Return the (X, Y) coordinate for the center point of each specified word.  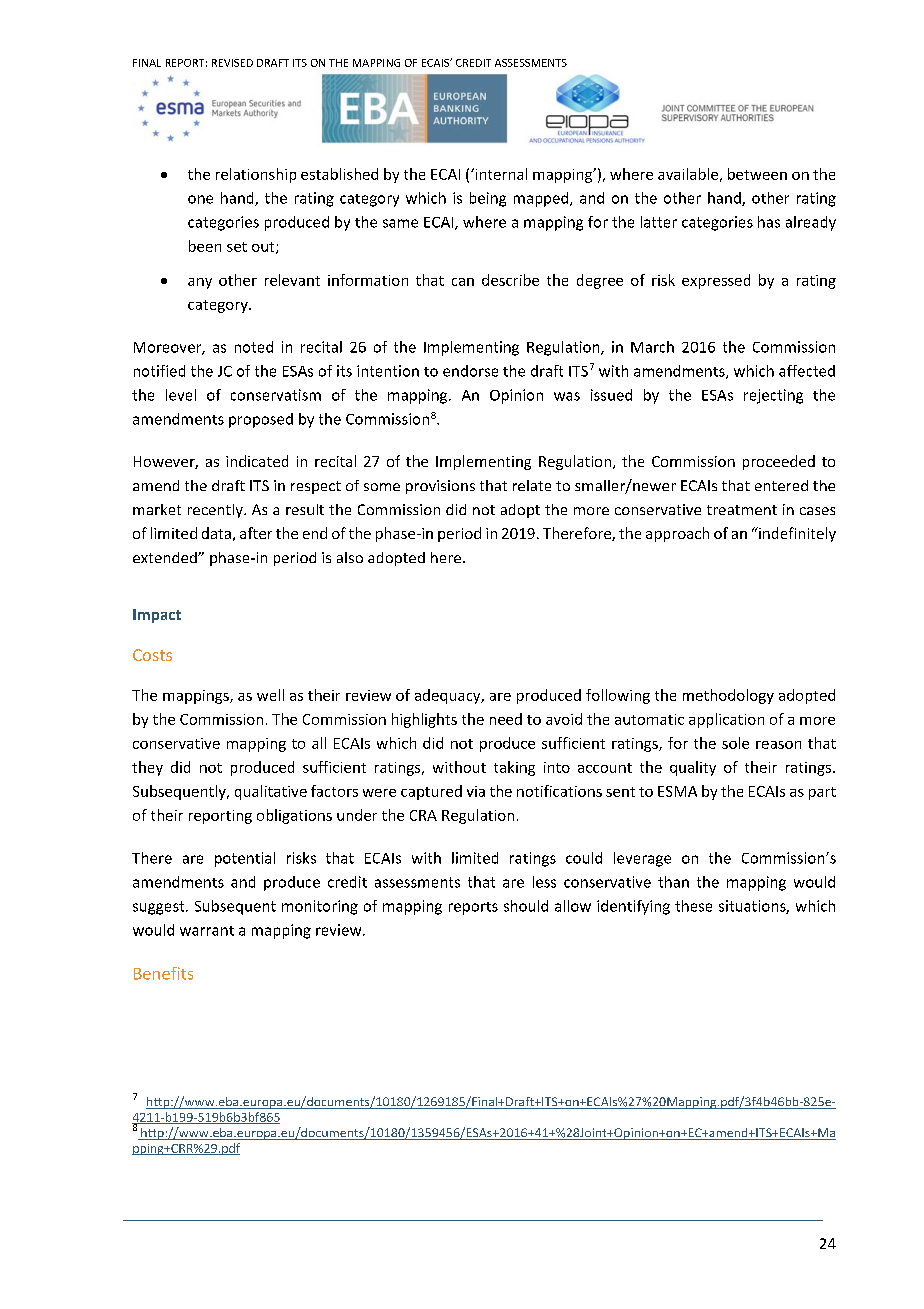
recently (216, 511)
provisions (440, 487)
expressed (716, 281)
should (526, 906)
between (757, 174)
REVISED (232, 63)
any (200, 283)
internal (500, 174)
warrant (207, 931)
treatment (742, 510)
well (270, 695)
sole (735, 743)
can (463, 282)
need (506, 719)
